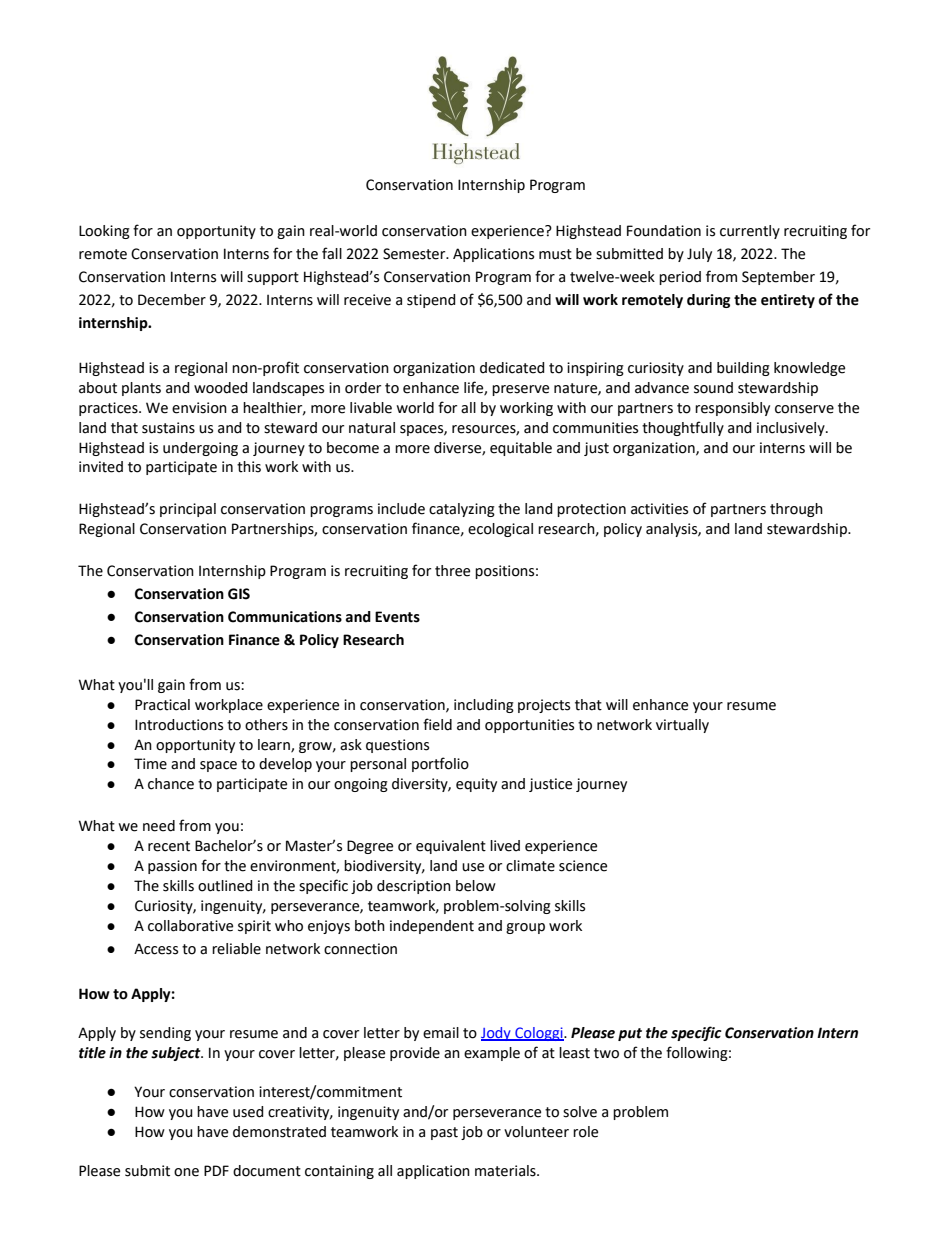  What do you see at coordinates (484, 706) in the image?
I see `including` at bounding box center [484, 706].
